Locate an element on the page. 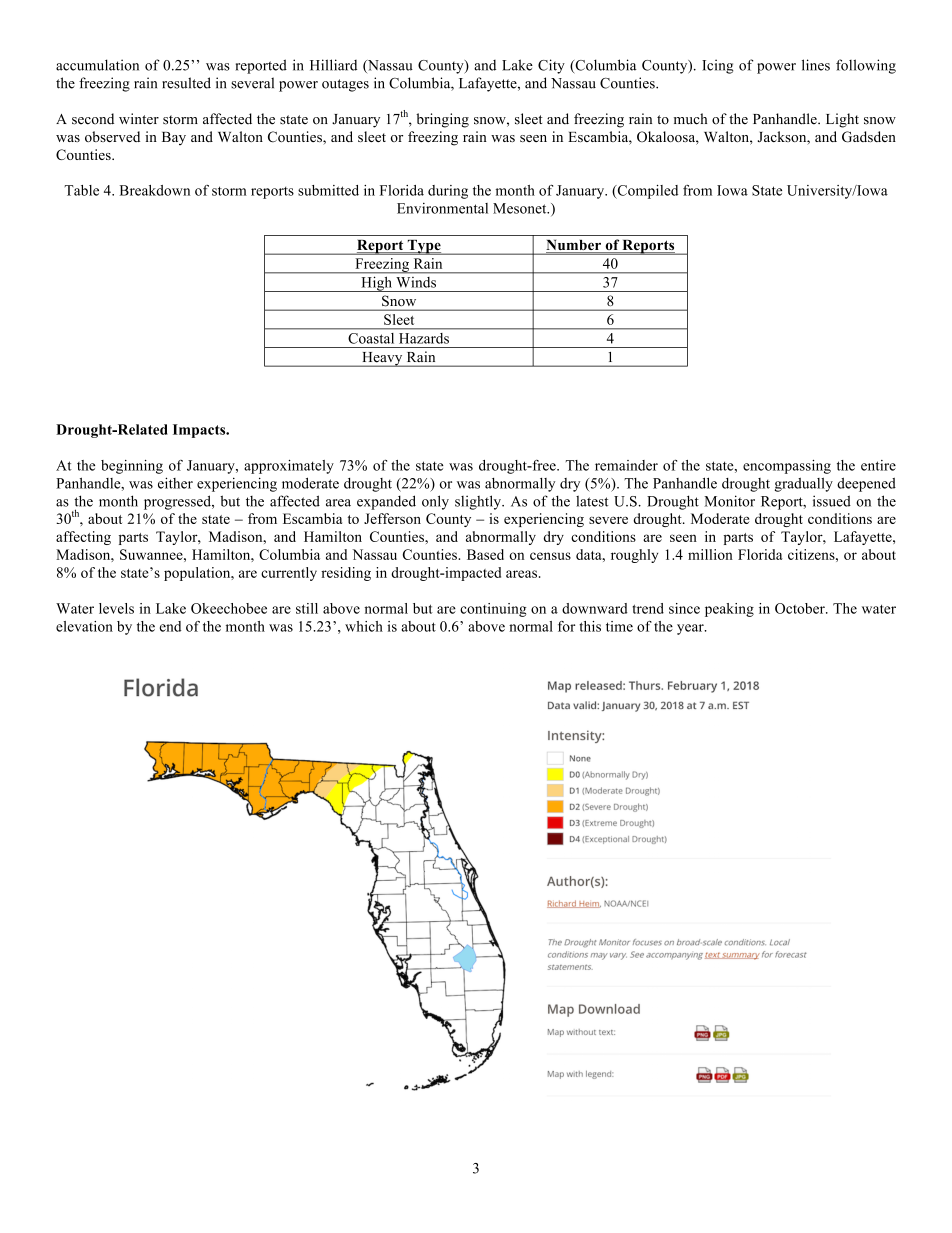 This document has width=952, height=1233. City is located at coordinates (551, 66).
